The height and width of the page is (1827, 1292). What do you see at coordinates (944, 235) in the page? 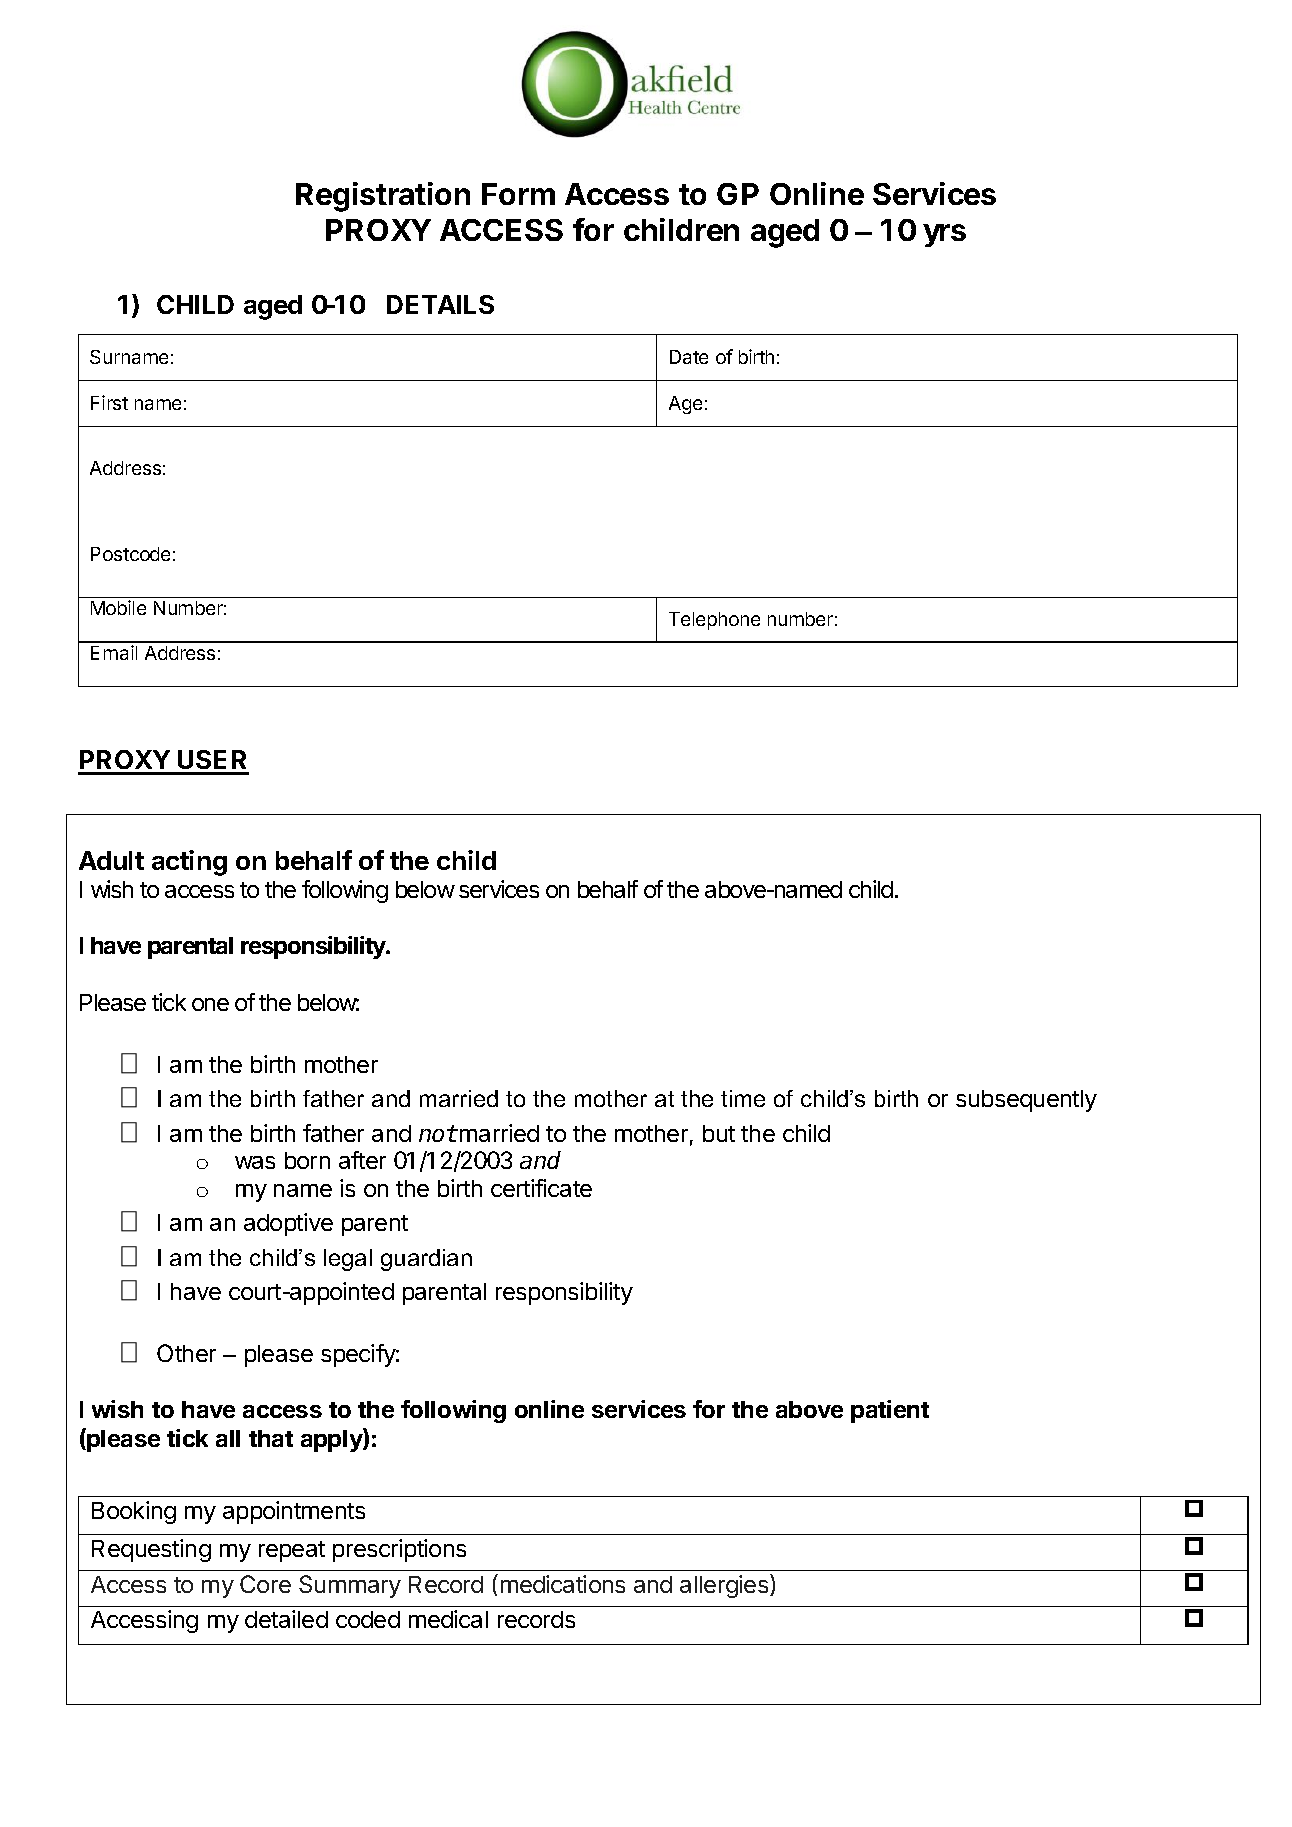
I see `yrs` at bounding box center [944, 235].
